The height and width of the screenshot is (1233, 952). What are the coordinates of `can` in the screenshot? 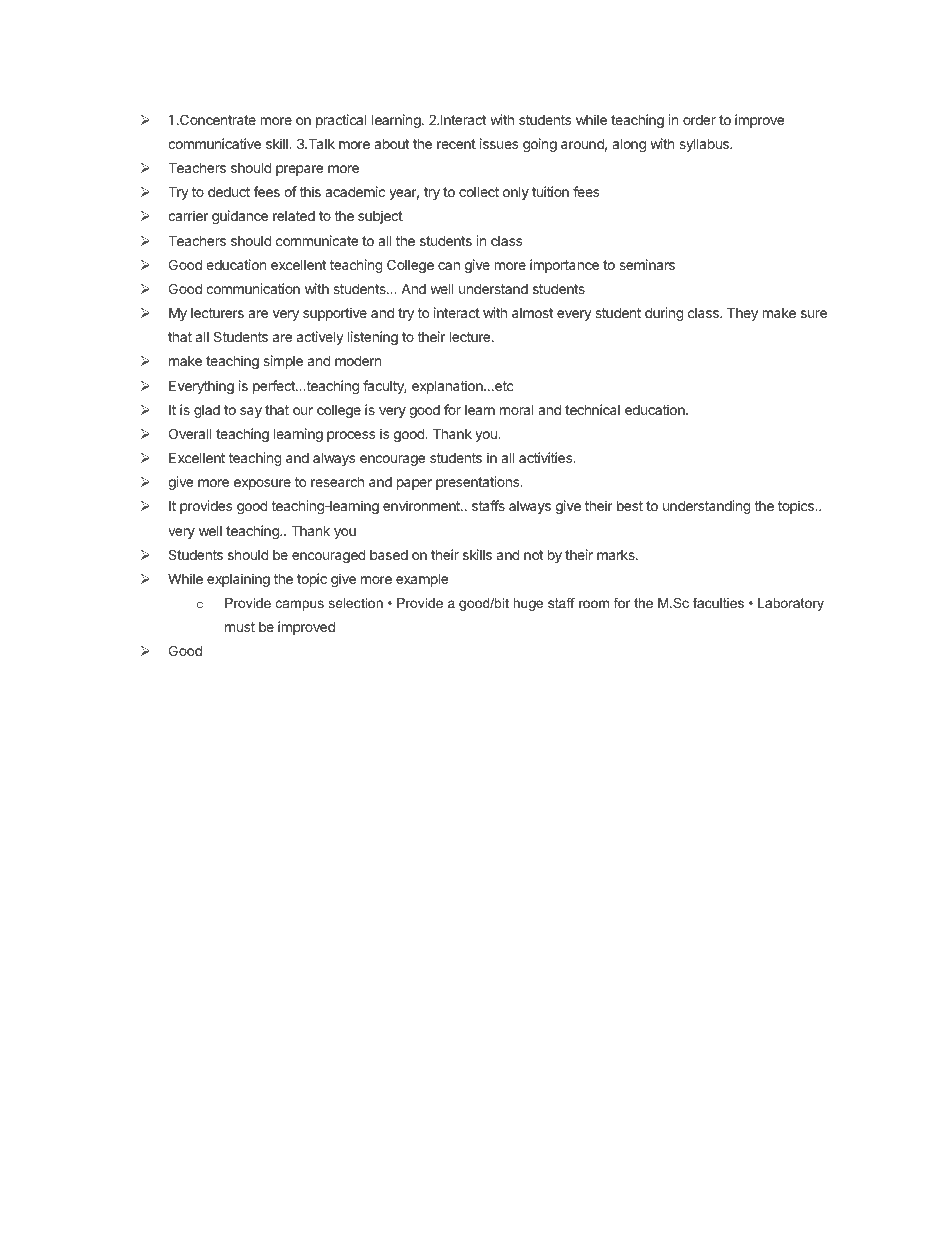 It's located at (449, 266).
